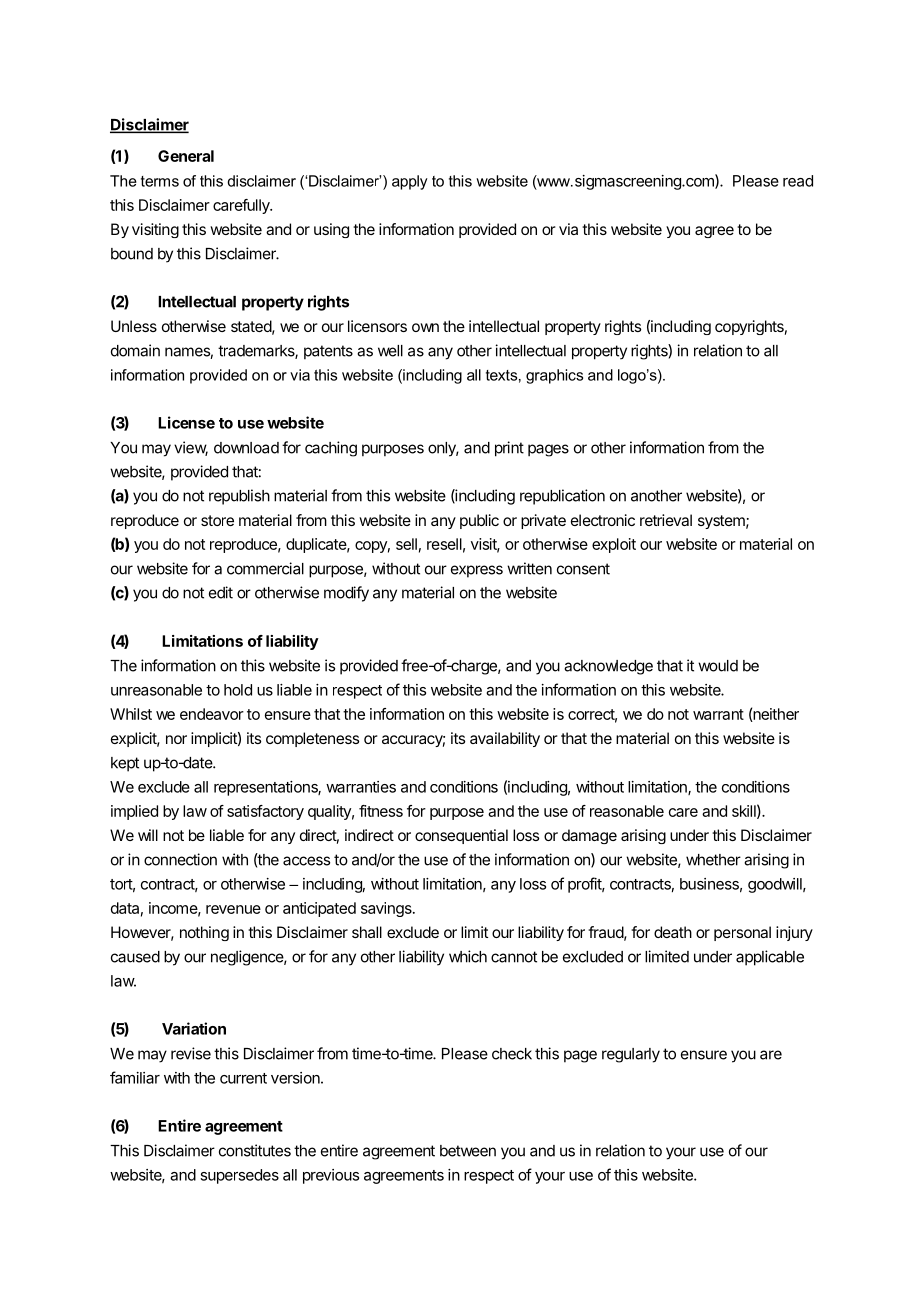 This image has height=1308, width=924. What do you see at coordinates (798, 181) in the image?
I see `read` at bounding box center [798, 181].
